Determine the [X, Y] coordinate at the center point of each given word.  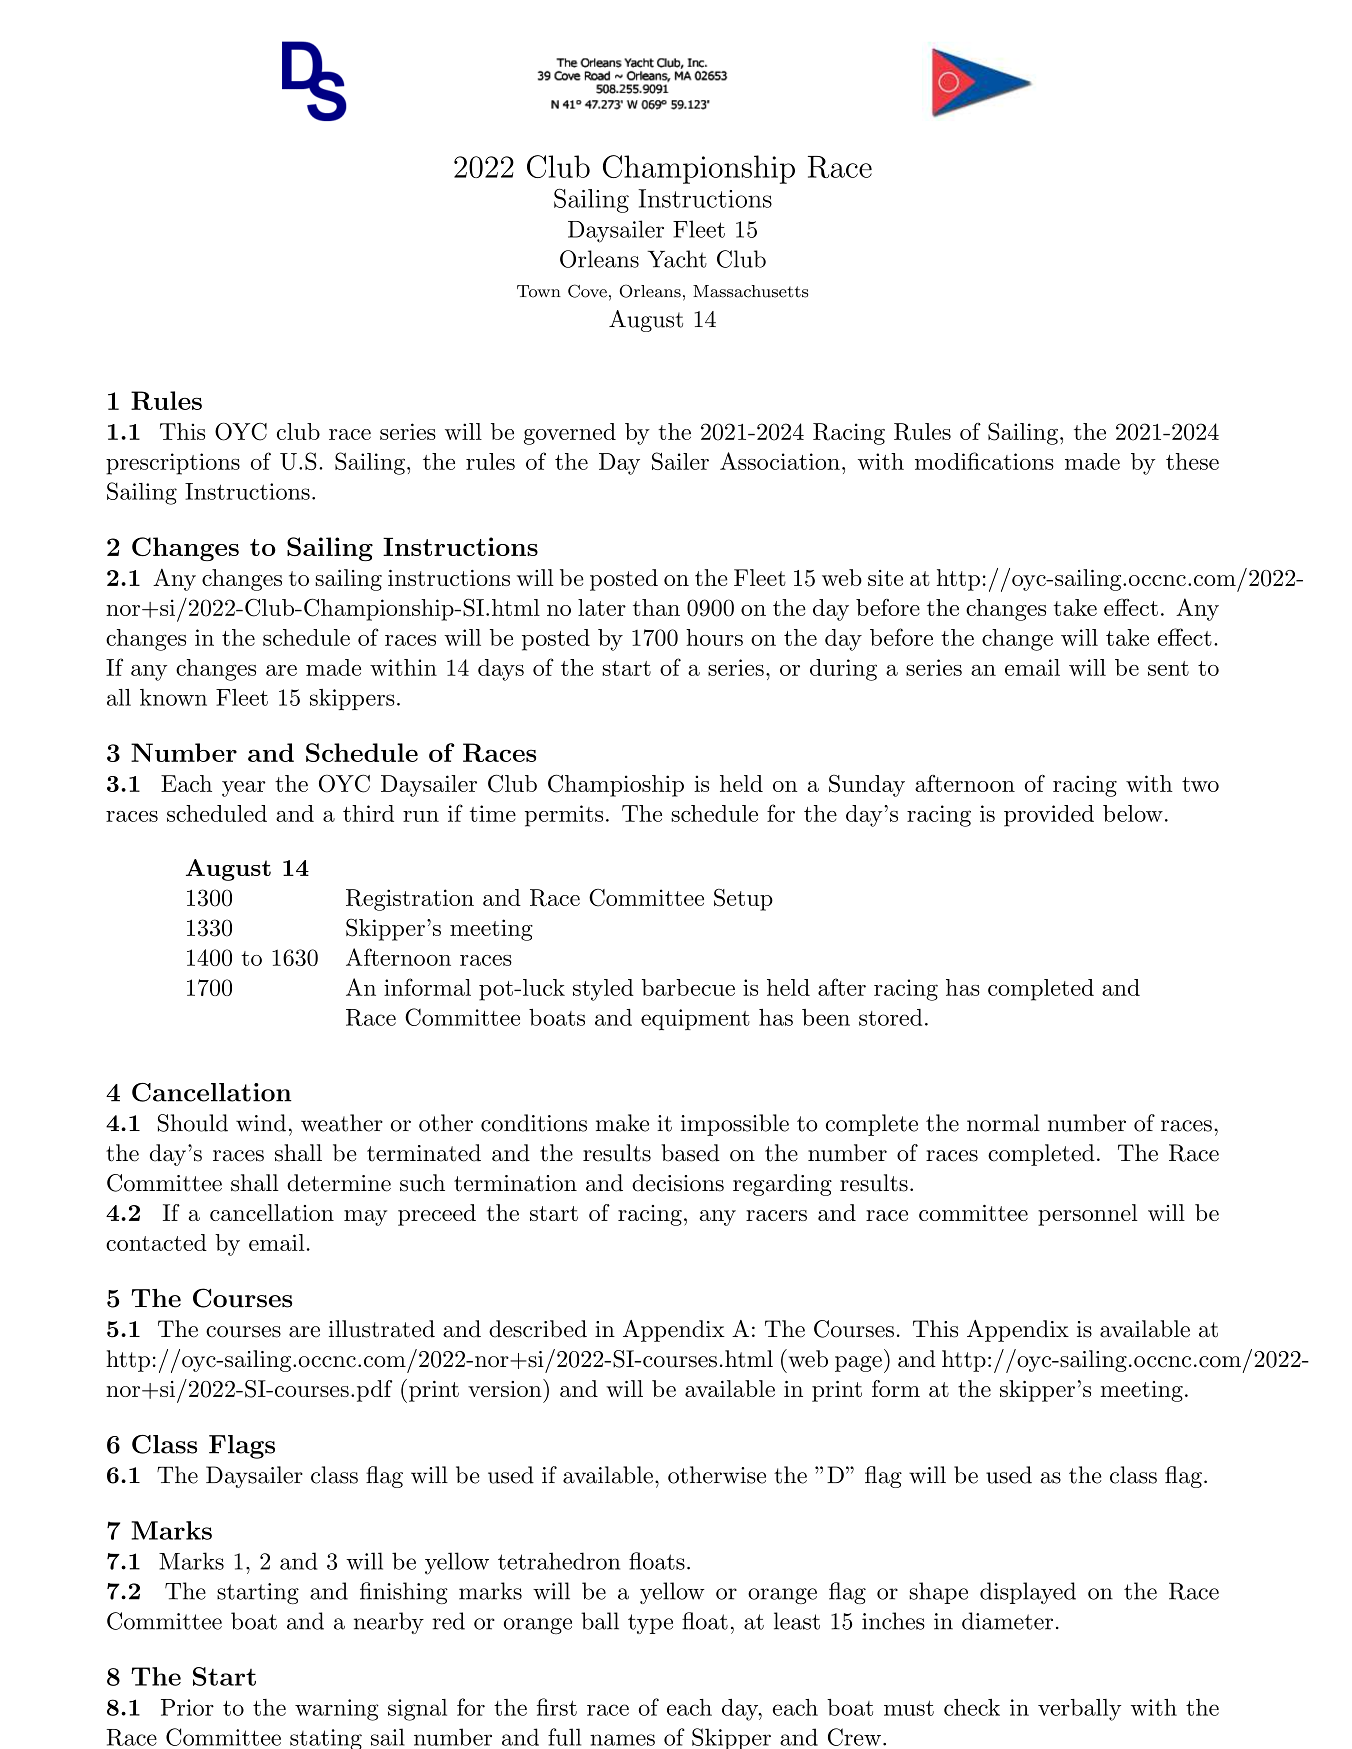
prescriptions [173, 464]
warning [337, 1710]
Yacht [677, 259]
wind [261, 1123]
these [1192, 461]
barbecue [688, 987]
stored [890, 1017]
